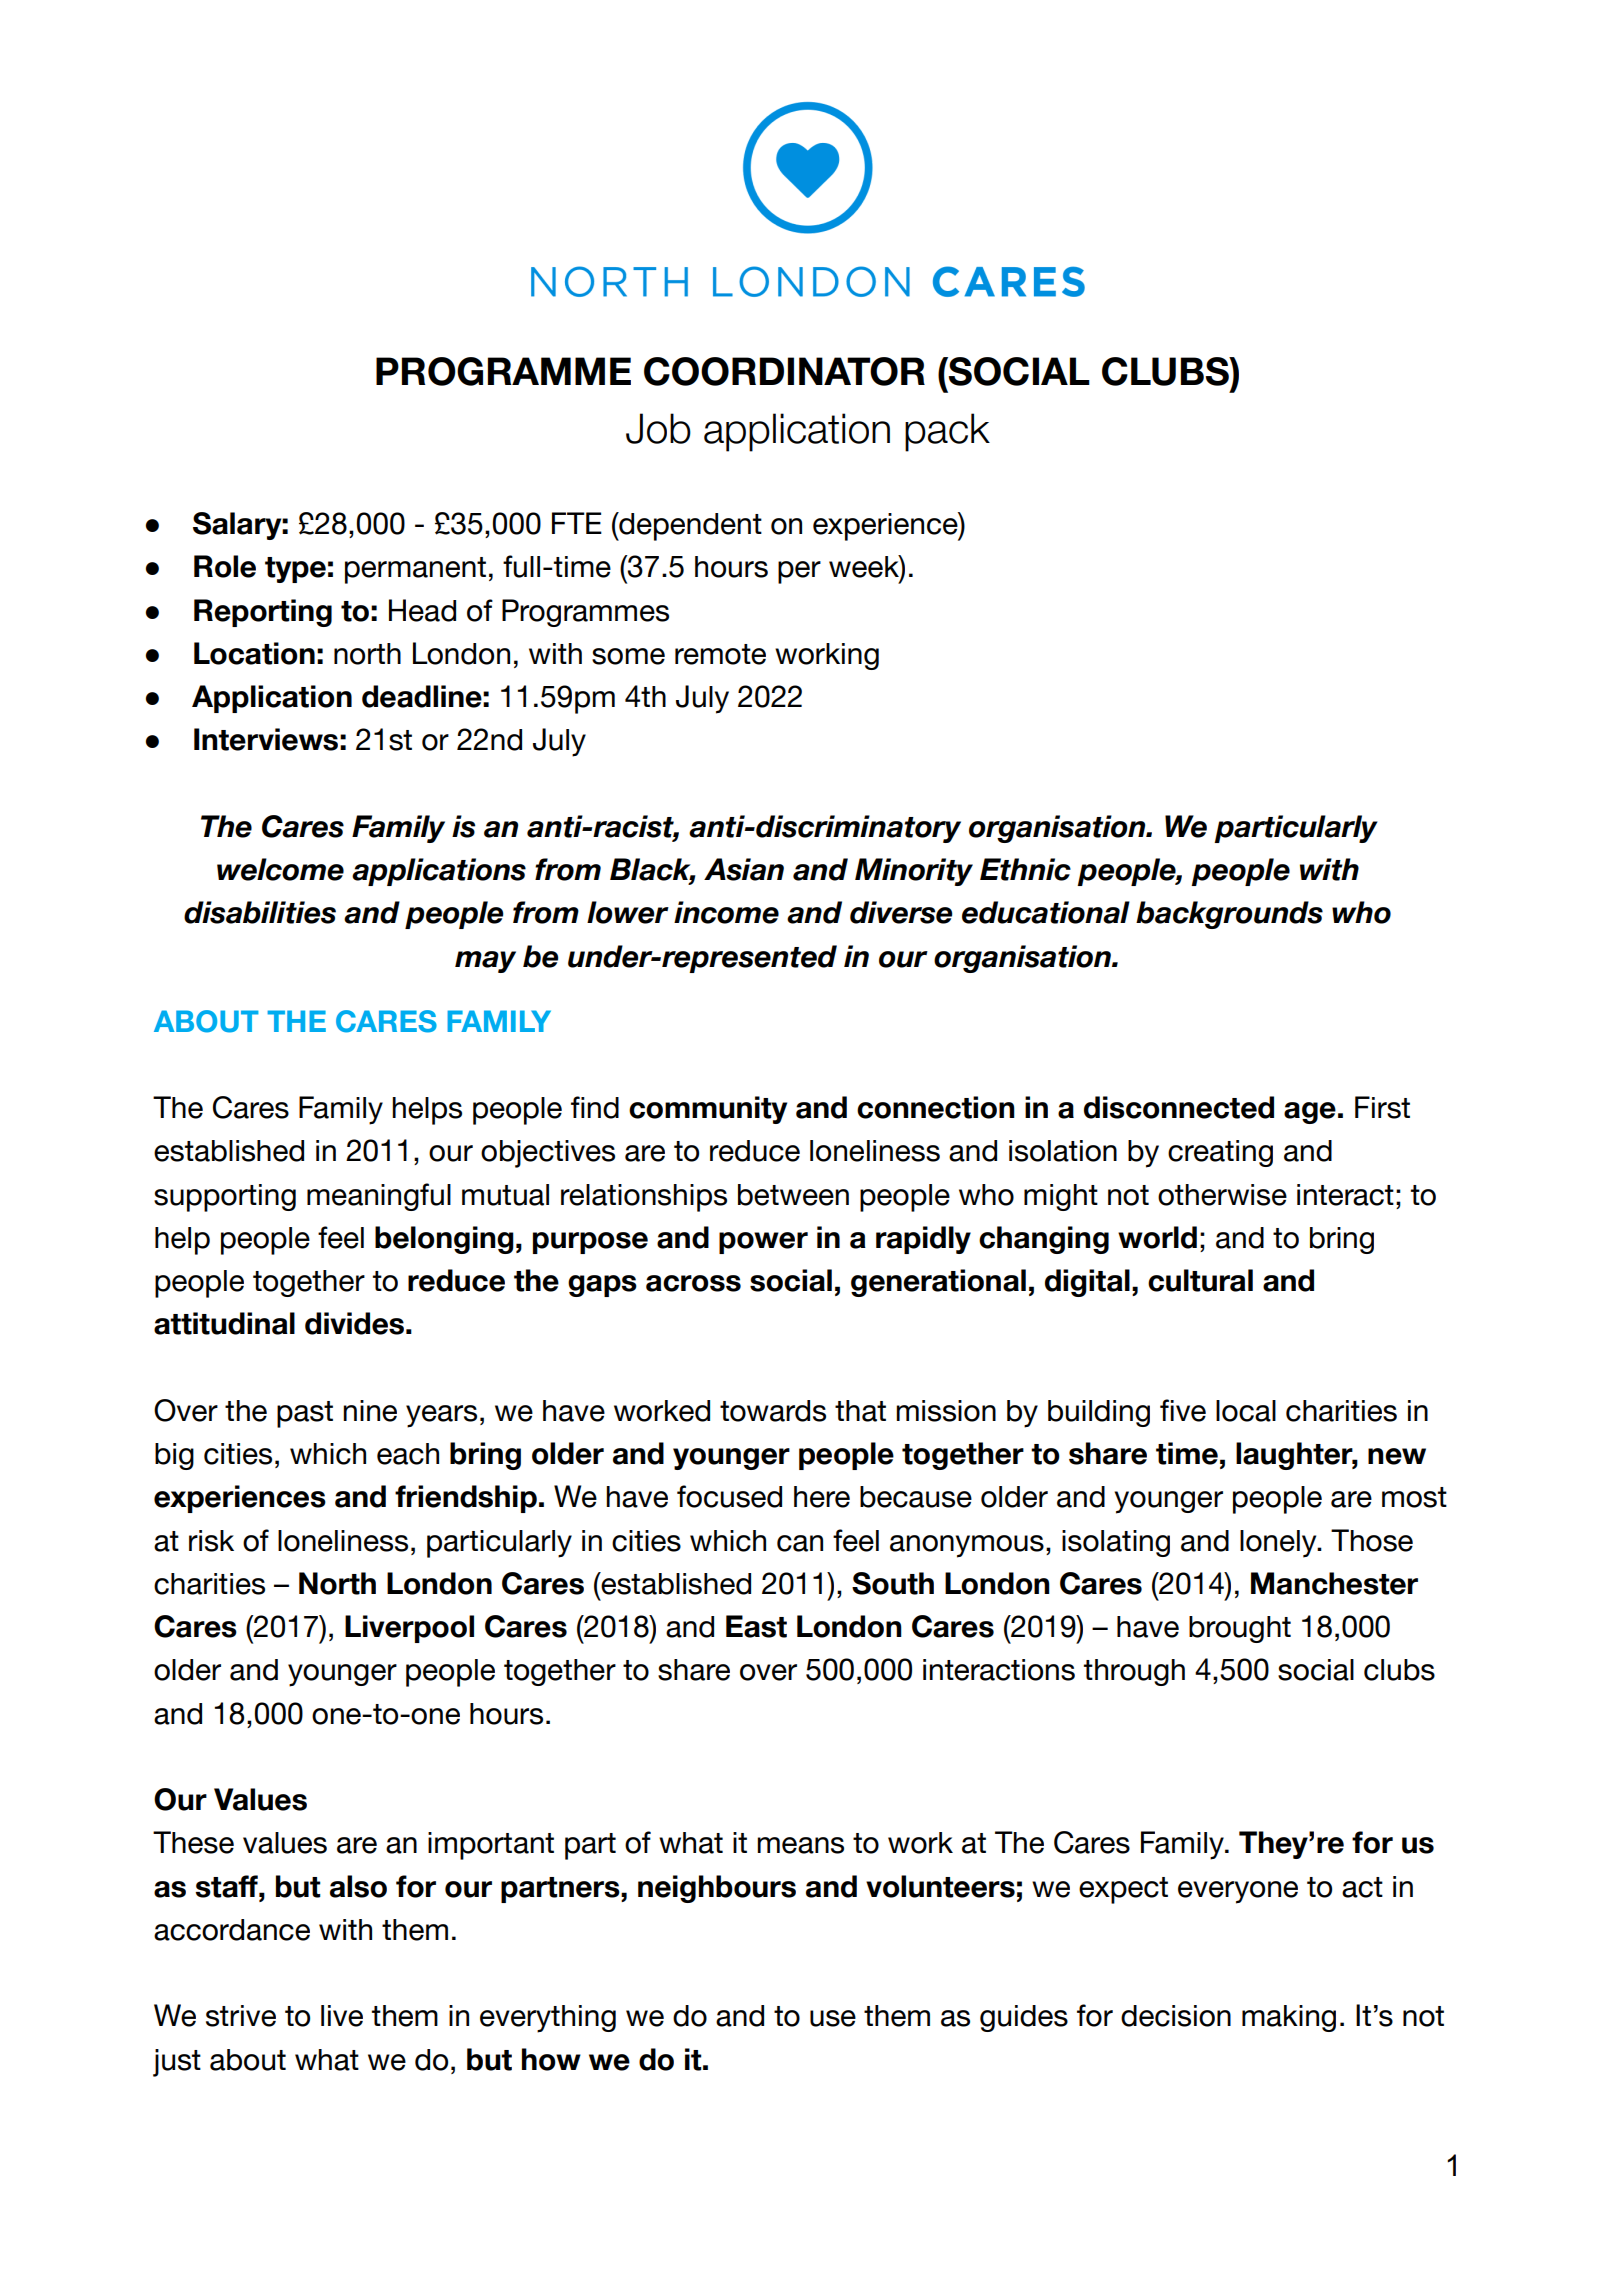  What do you see at coordinates (784, 371) in the page?
I see `COORDINATOR` at bounding box center [784, 371].
